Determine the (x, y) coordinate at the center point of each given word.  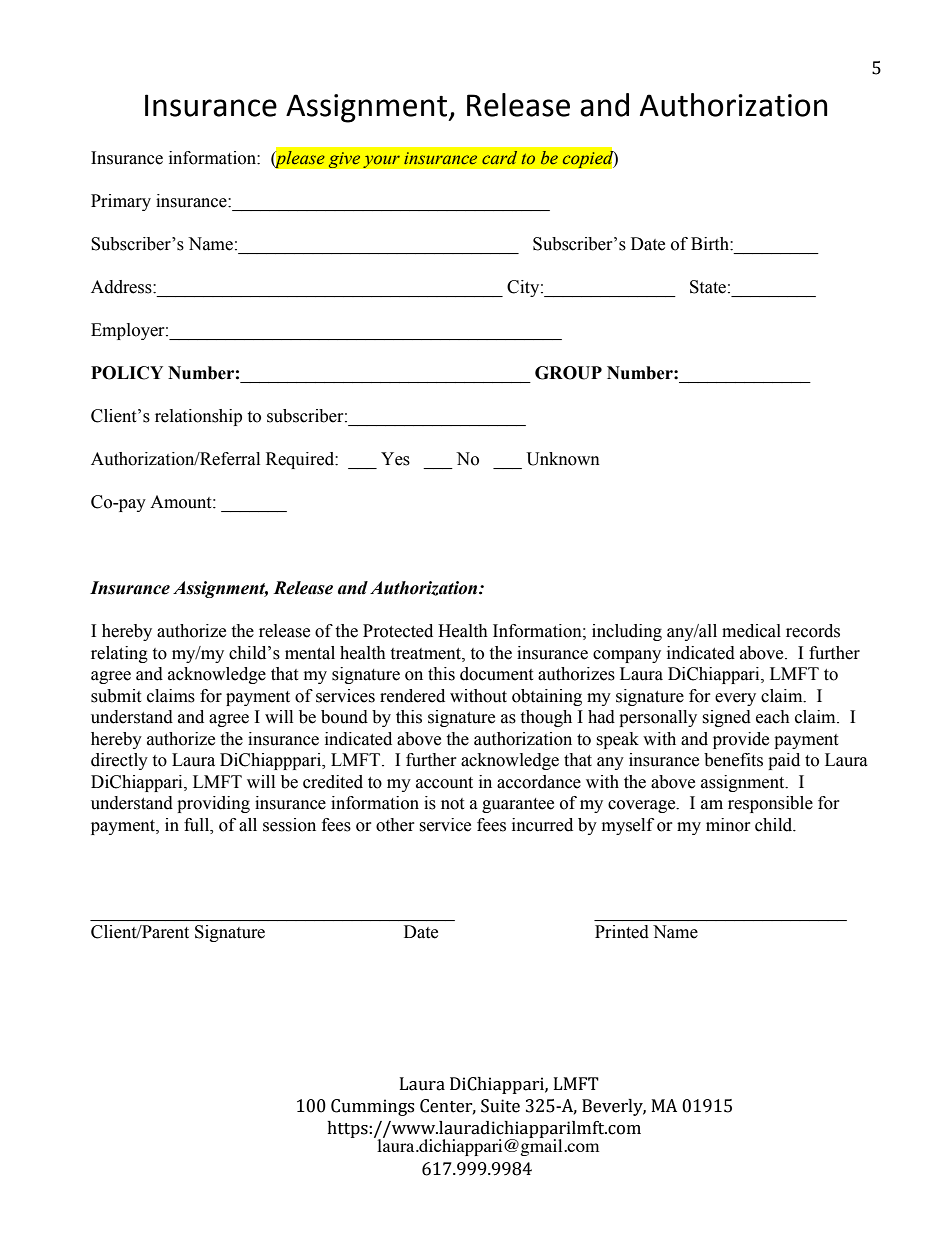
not (452, 804)
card (499, 157)
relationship (198, 417)
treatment (426, 654)
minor (728, 825)
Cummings (372, 1107)
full (198, 825)
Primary (121, 202)
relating (119, 654)
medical (751, 631)
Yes (395, 459)
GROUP (568, 373)
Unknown (563, 459)
